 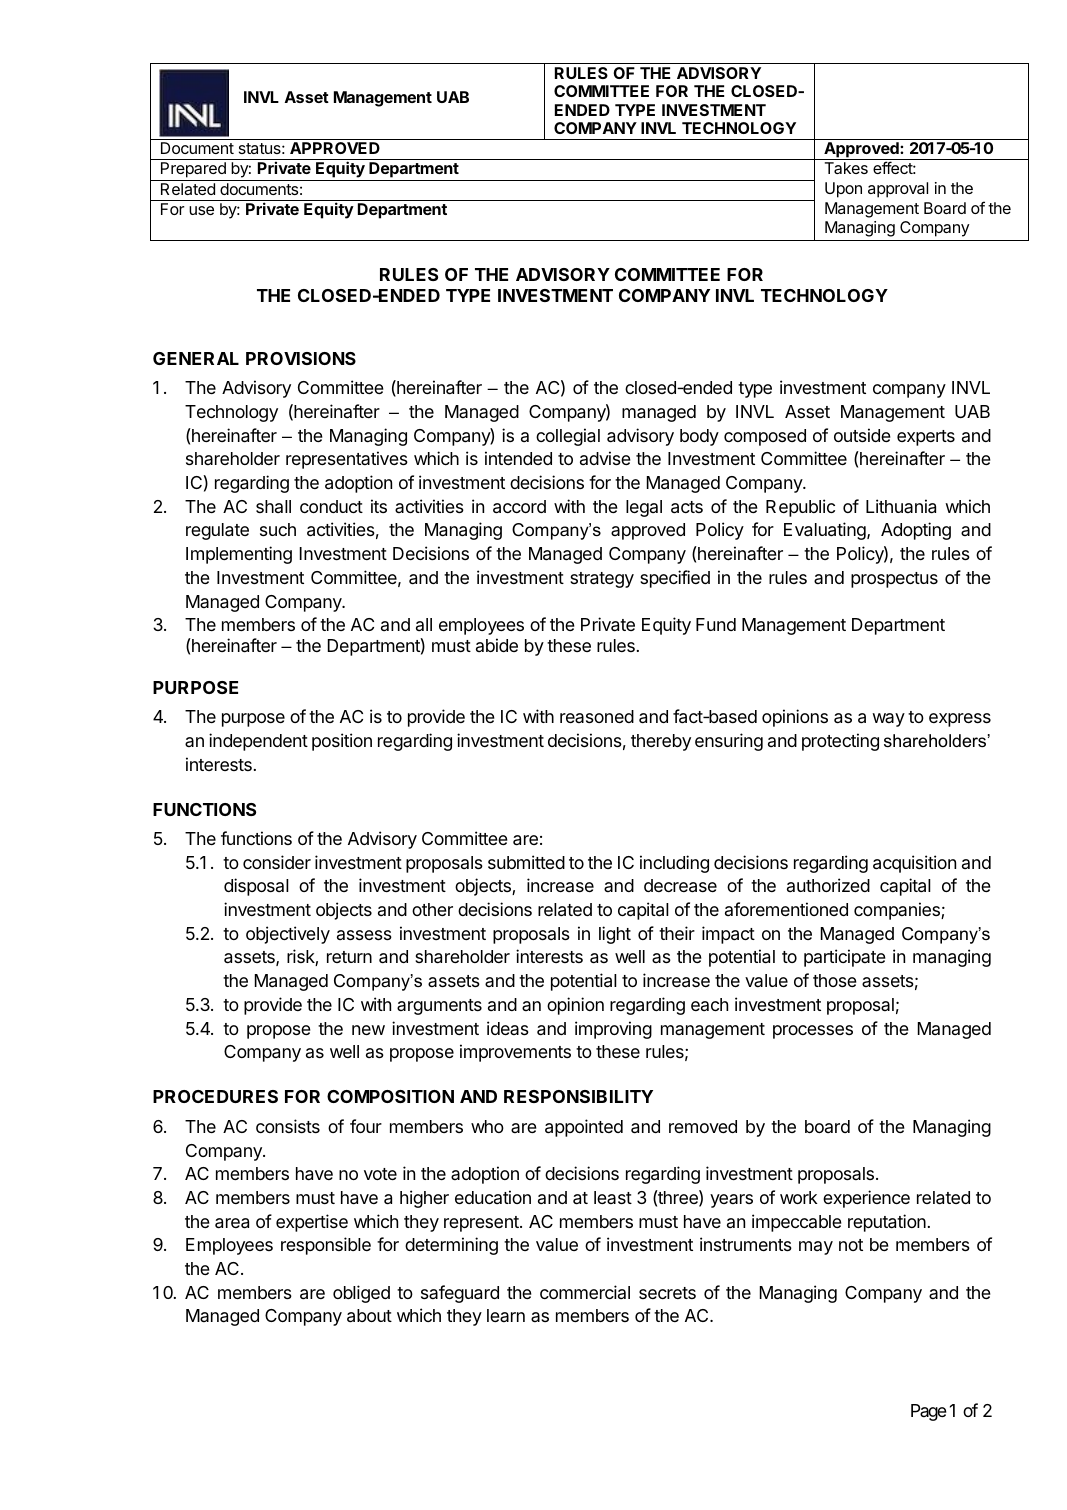 I want to click on about, so click(x=369, y=1316).
